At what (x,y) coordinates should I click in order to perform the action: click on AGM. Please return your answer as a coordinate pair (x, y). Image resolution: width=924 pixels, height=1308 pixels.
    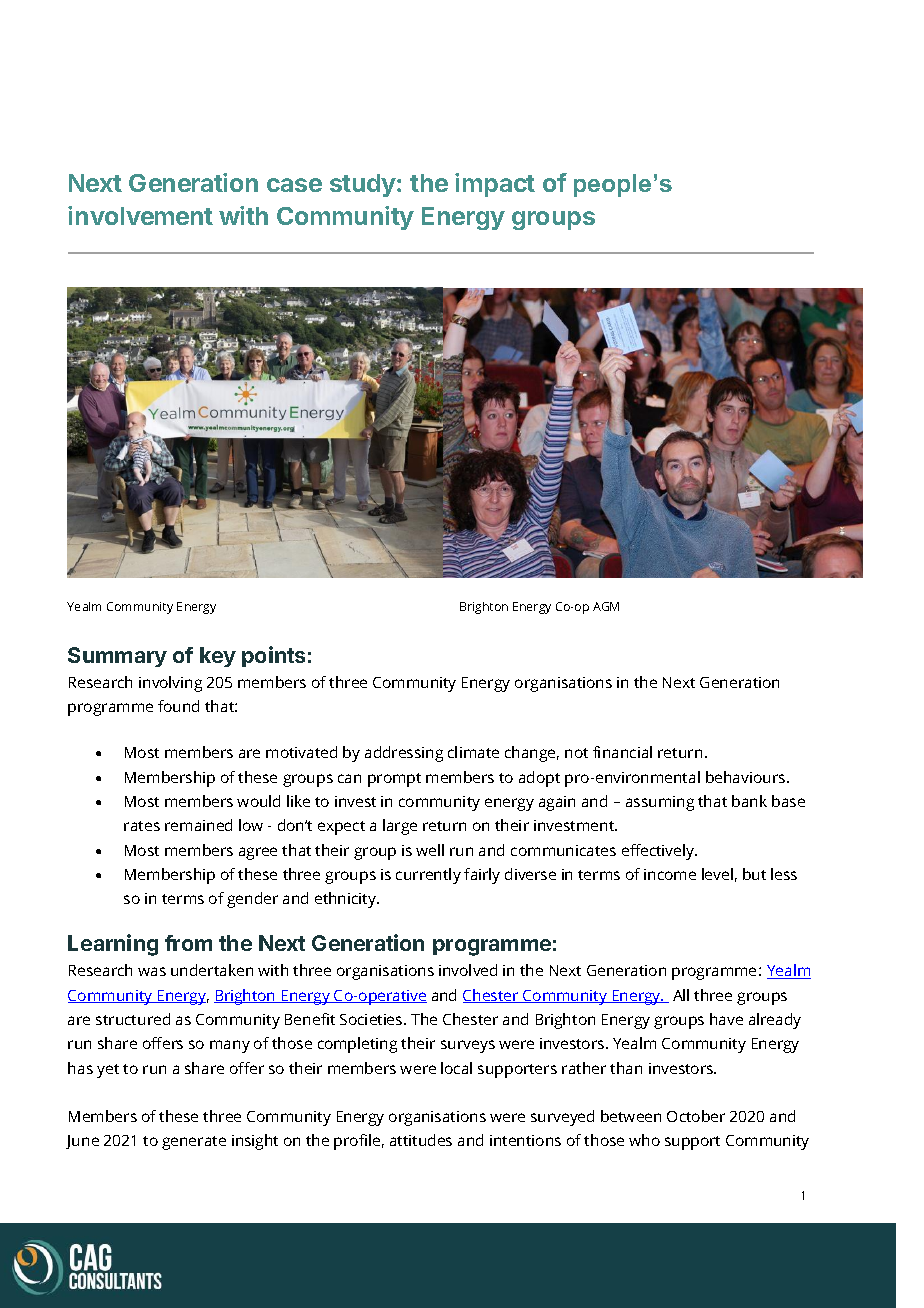
    Looking at the image, I should click on (606, 606).
